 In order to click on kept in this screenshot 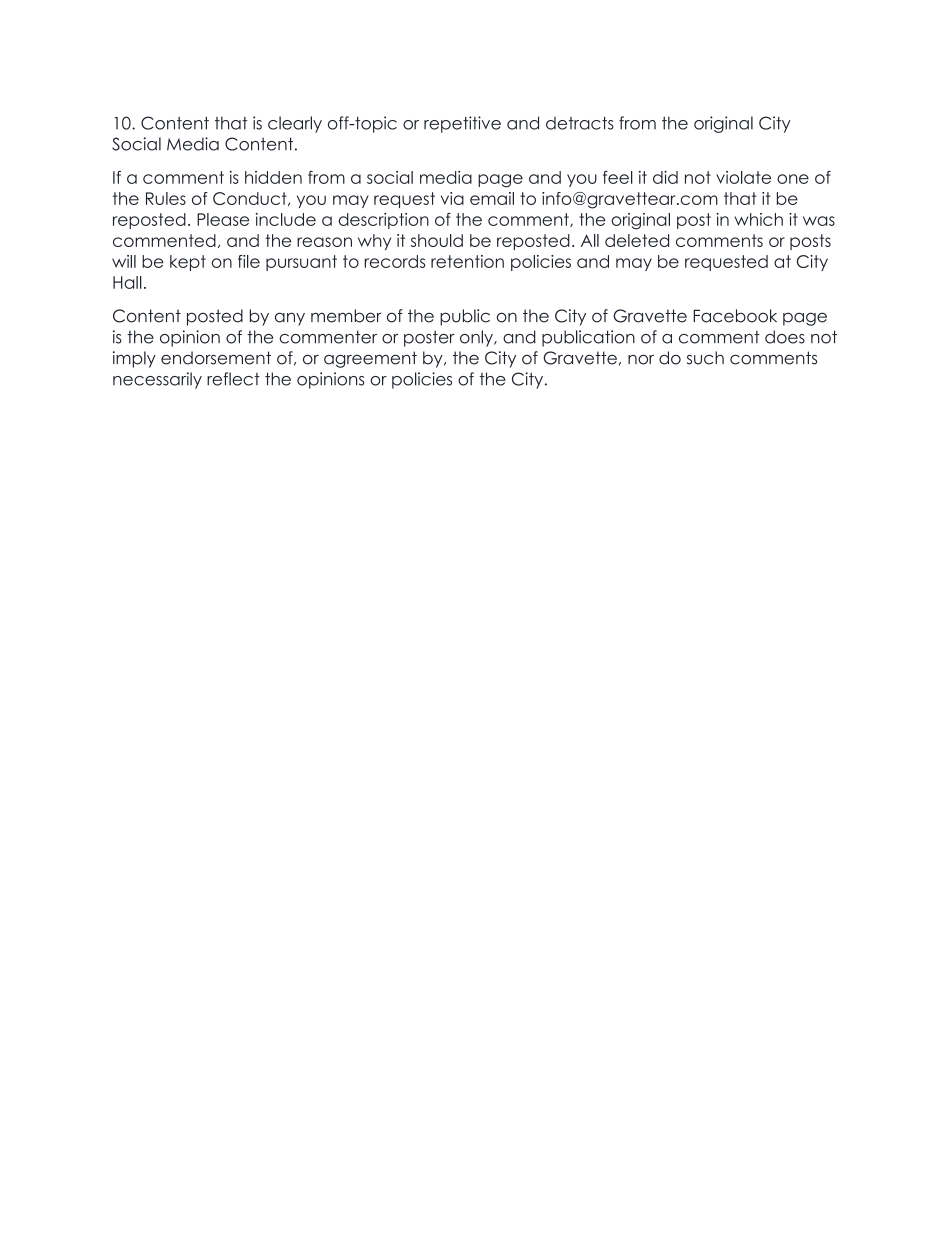, I will do `click(188, 263)`.
